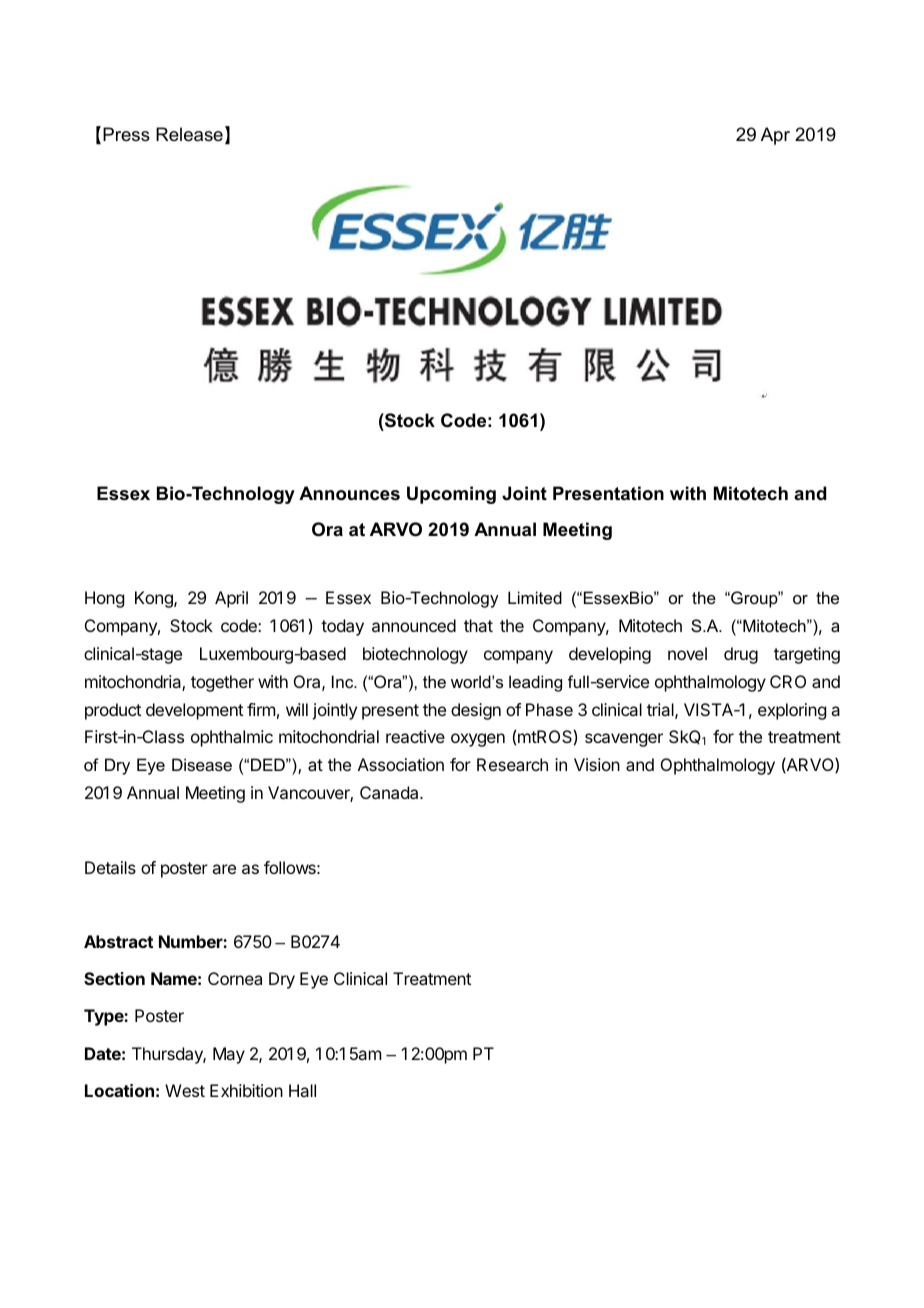  What do you see at coordinates (451, 495) in the screenshot?
I see `Upcoming` at bounding box center [451, 495].
